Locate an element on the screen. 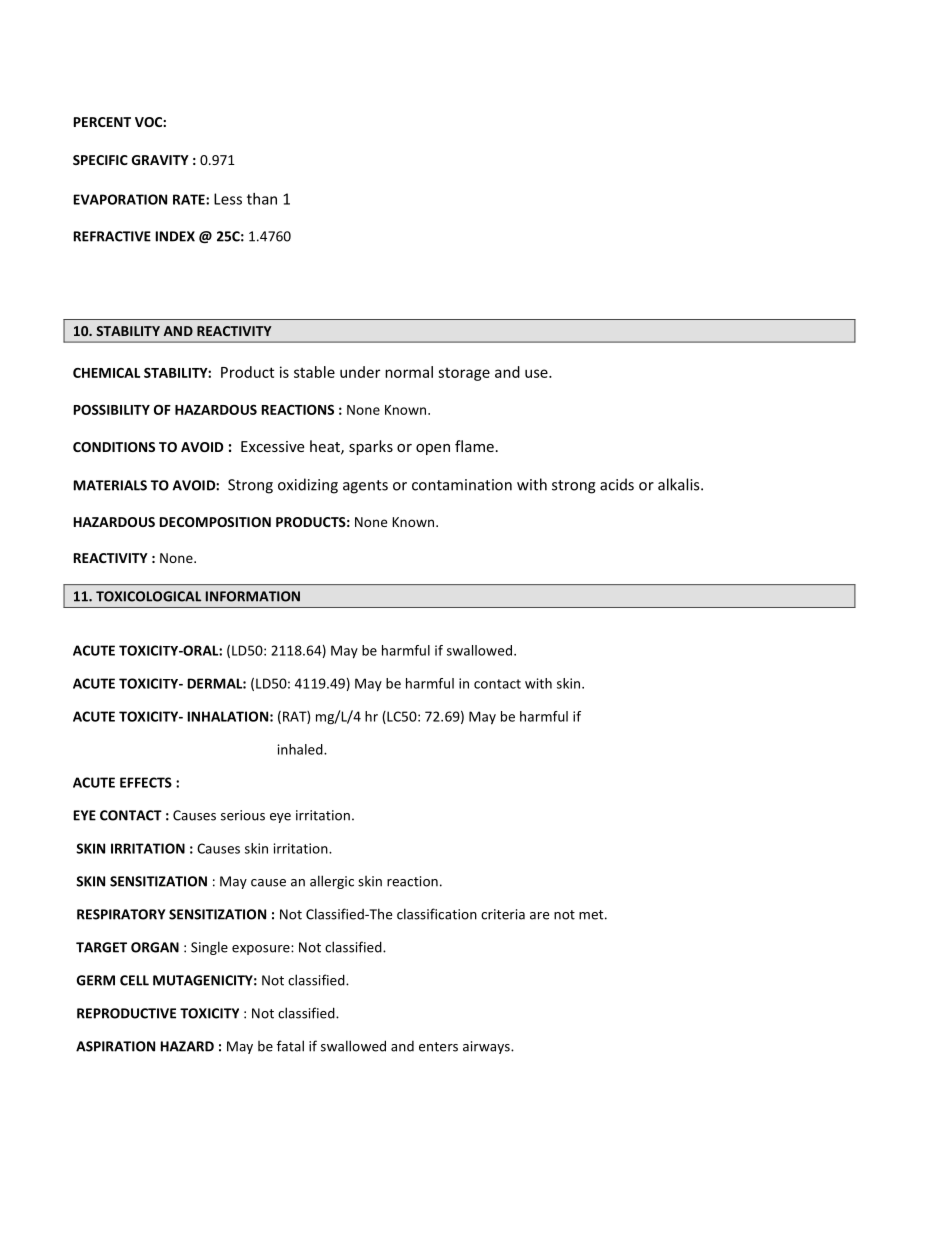 This screenshot has height=1233, width=952. allergic is located at coordinates (332, 882).
